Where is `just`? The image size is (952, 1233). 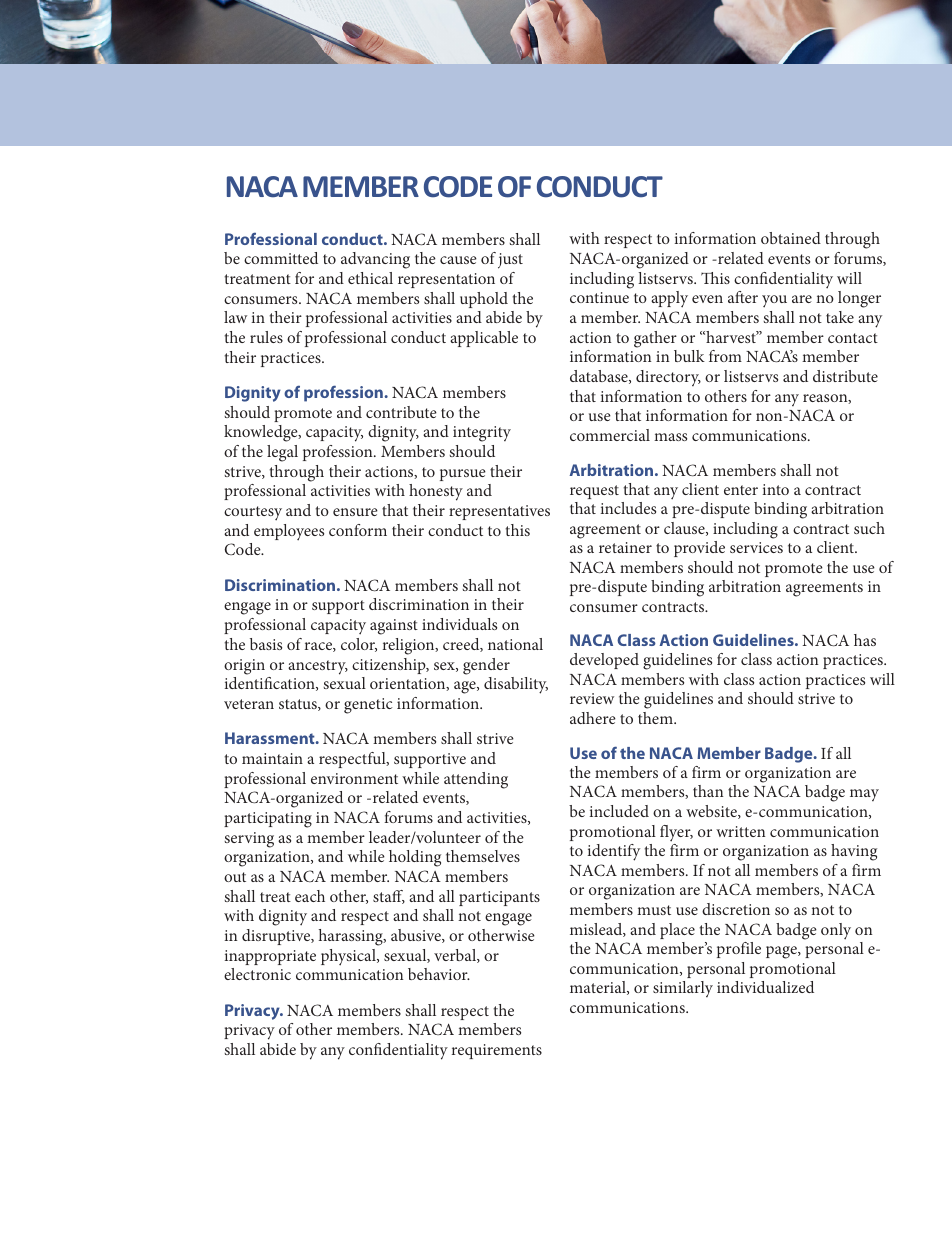
just is located at coordinates (510, 261).
